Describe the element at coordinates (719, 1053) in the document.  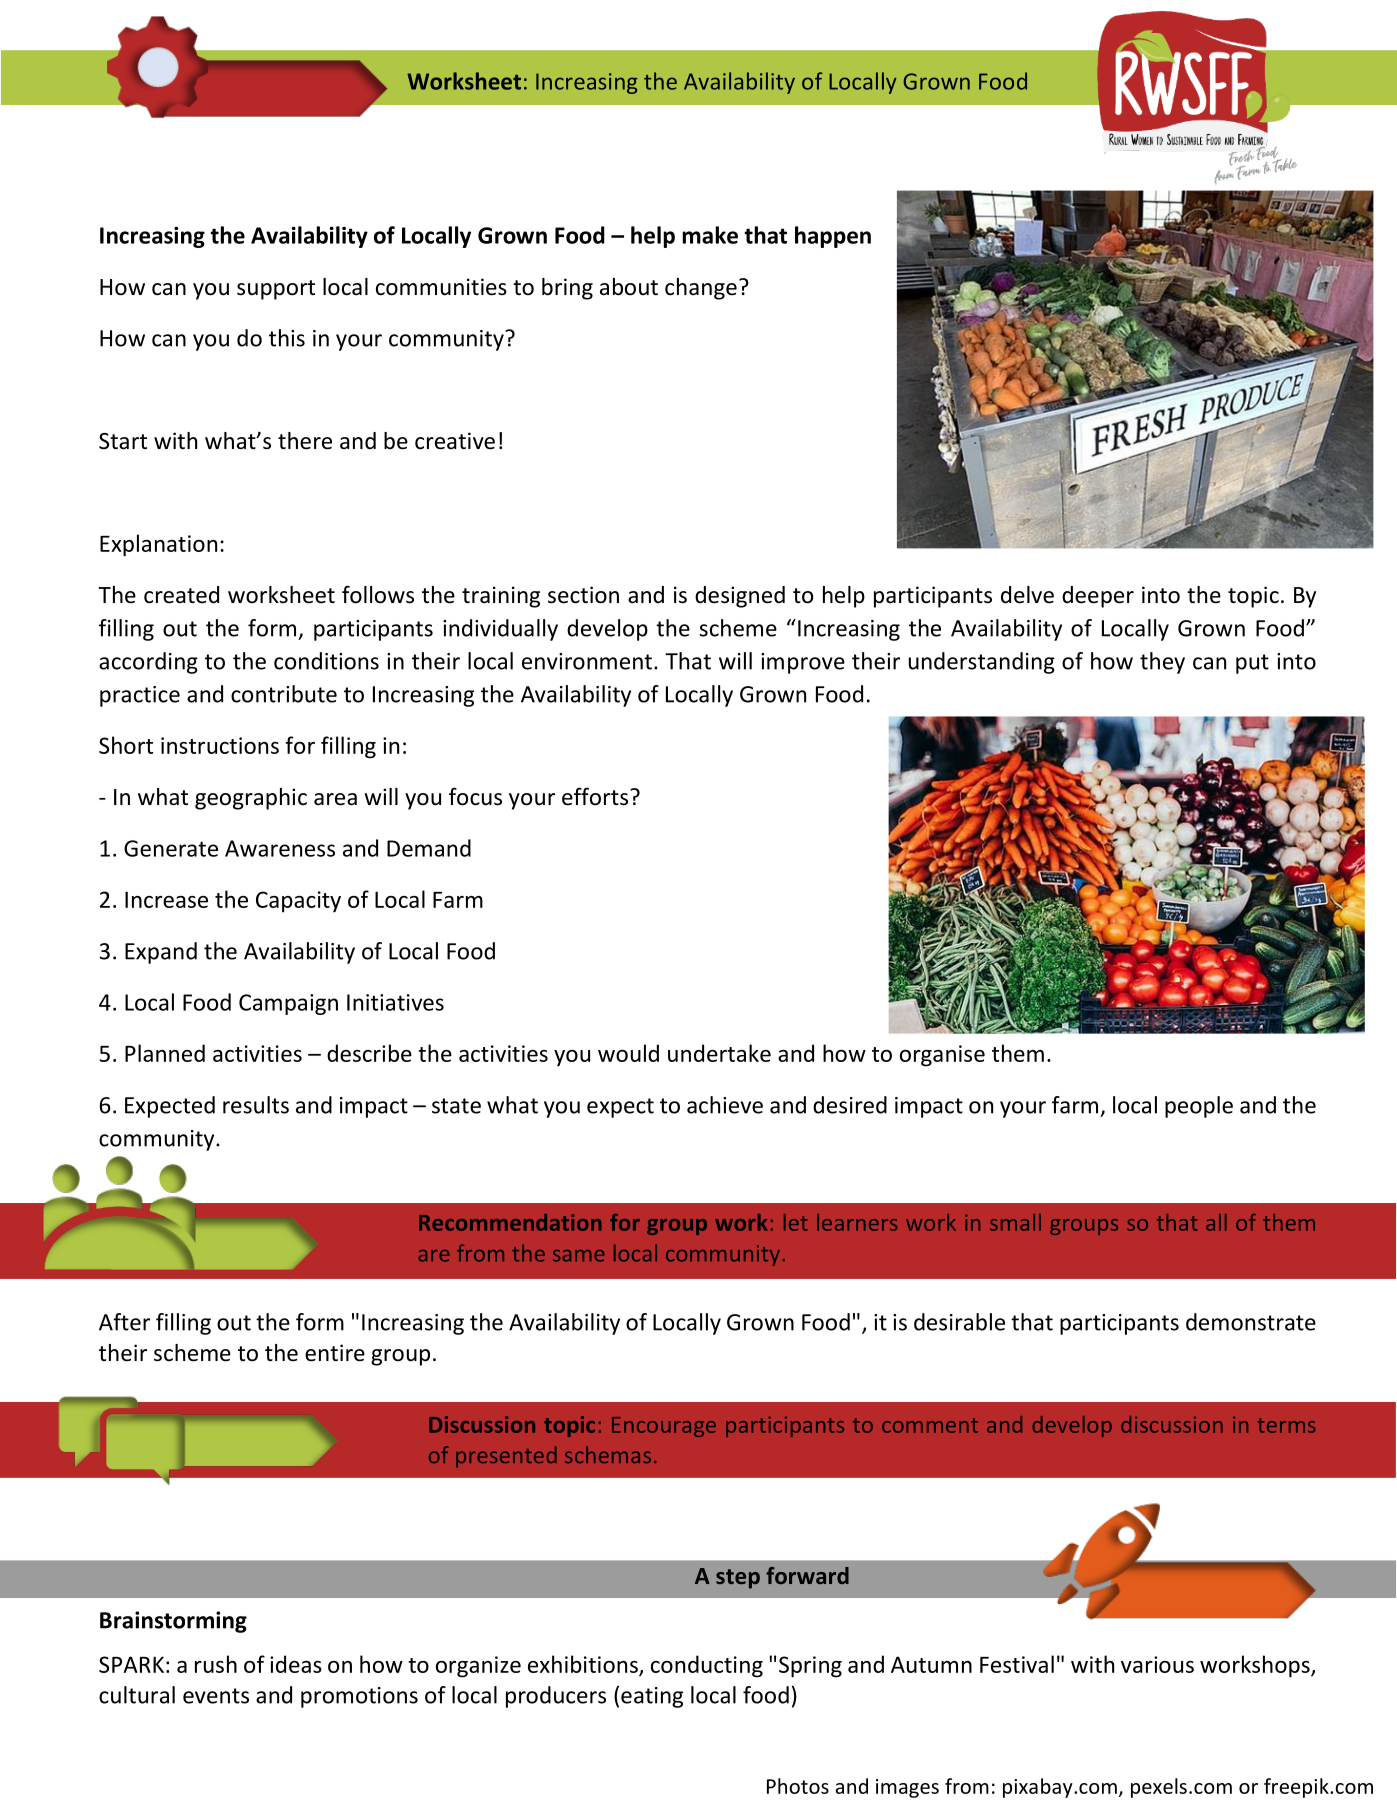
I see `undertake` at that location.
